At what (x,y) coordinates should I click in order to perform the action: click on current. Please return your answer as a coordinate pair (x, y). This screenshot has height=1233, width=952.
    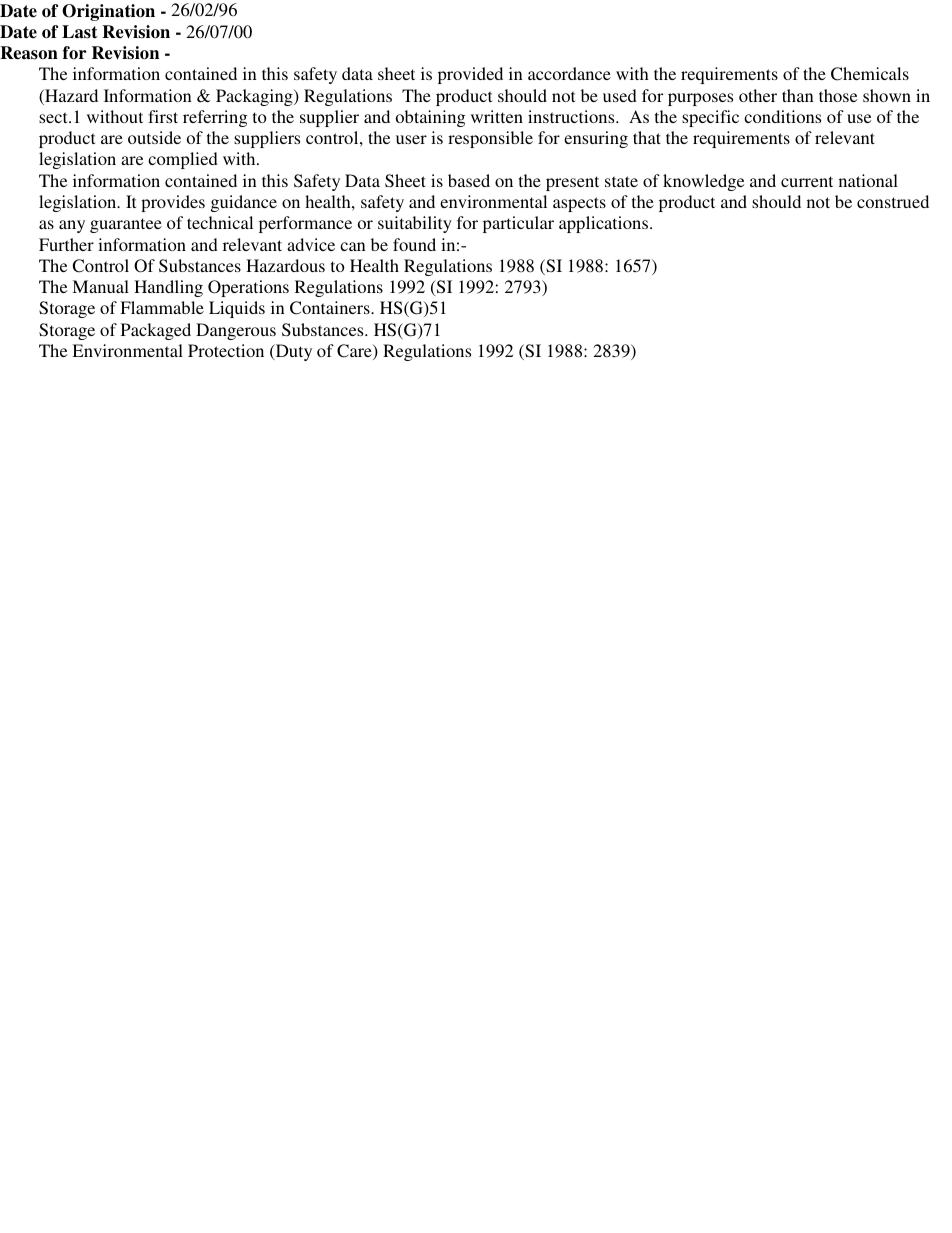
    Looking at the image, I should click on (807, 181).
